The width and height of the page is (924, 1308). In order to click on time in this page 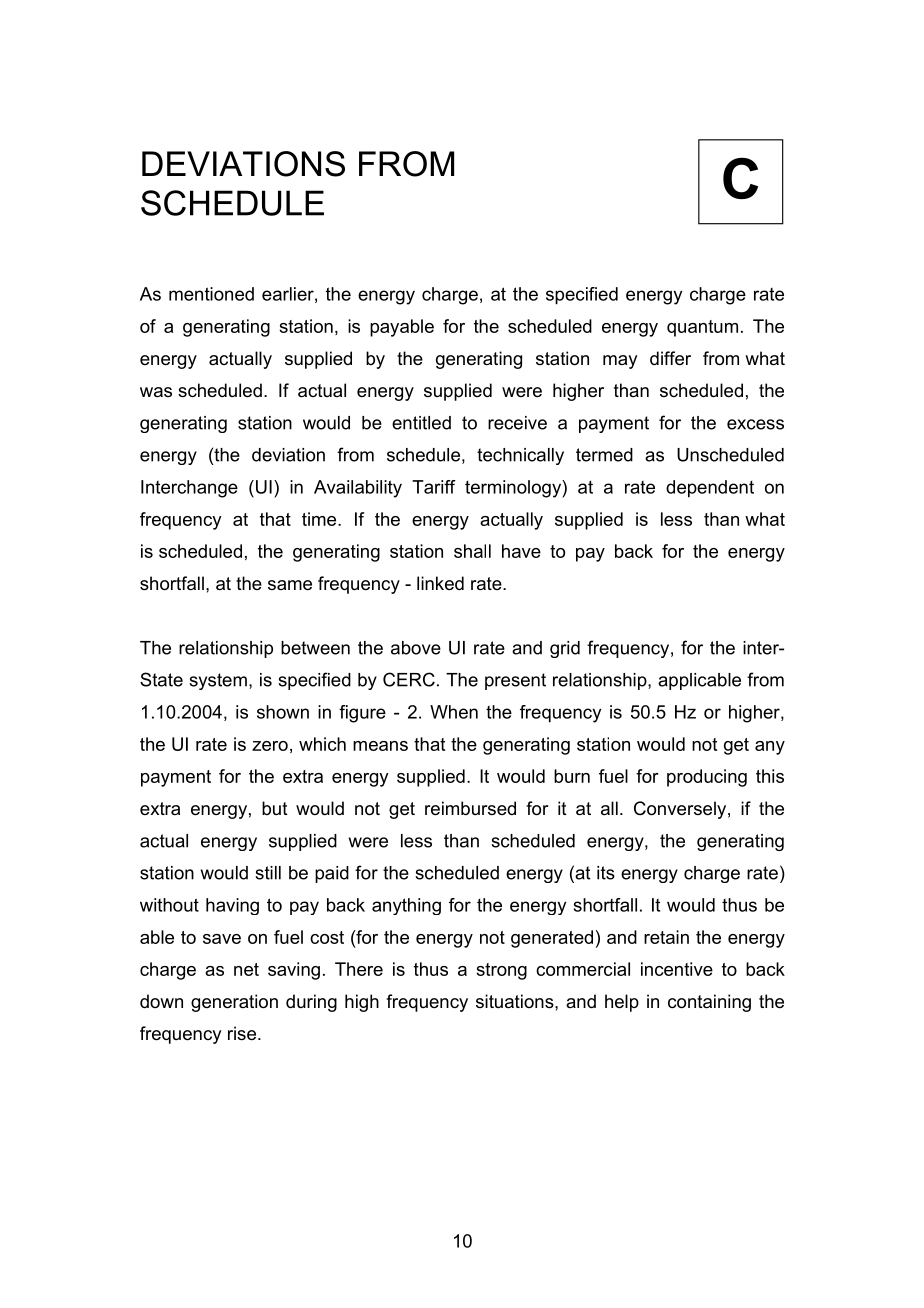, I will do `click(320, 519)`.
